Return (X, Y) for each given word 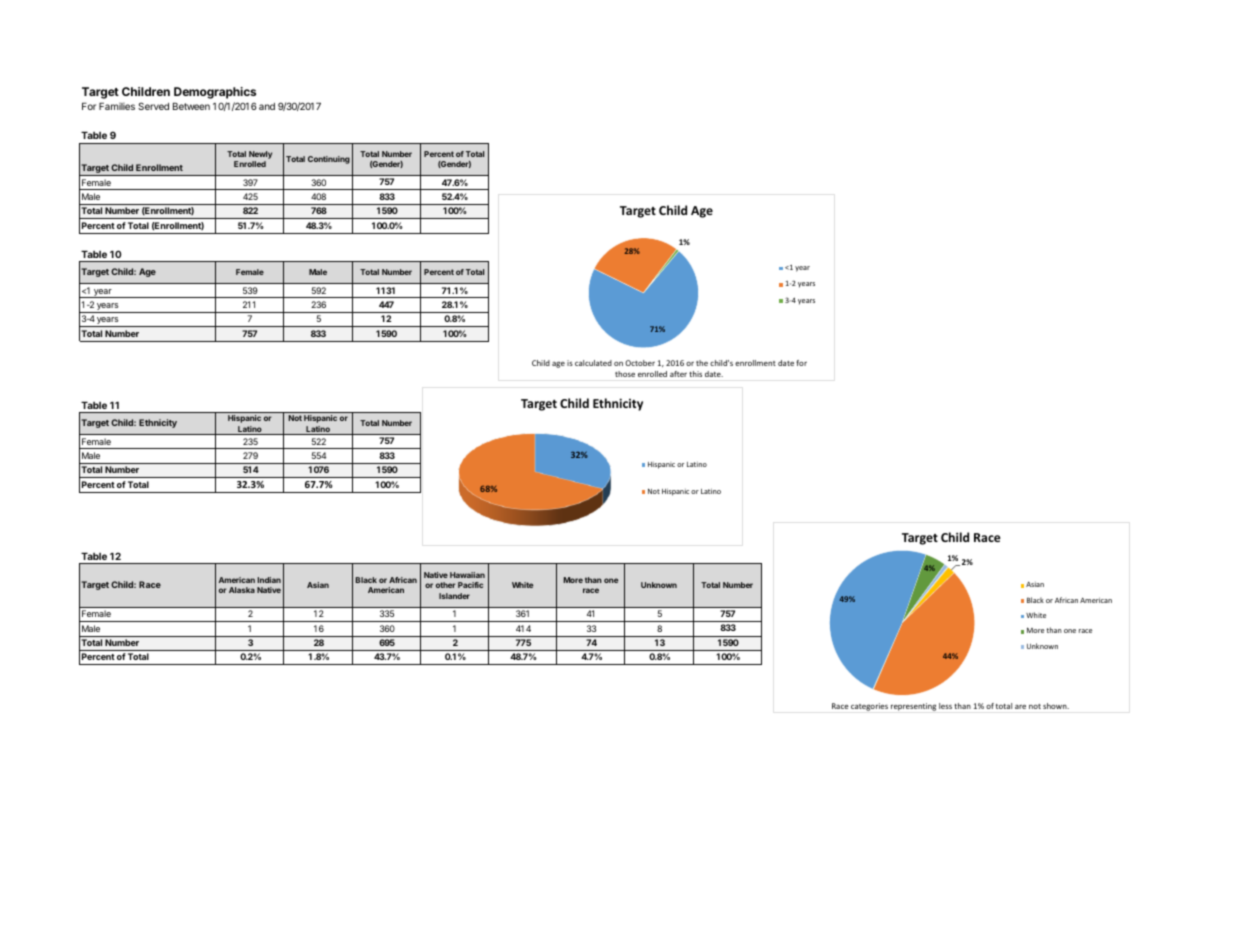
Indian (269, 580)
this (695, 374)
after (678, 374)
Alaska (242, 590)
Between (191, 106)
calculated (593, 363)
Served (153, 106)
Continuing (329, 160)
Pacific (470, 585)
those (625, 374)
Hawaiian (467, 575)
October (640, 363)
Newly (260, 155)
